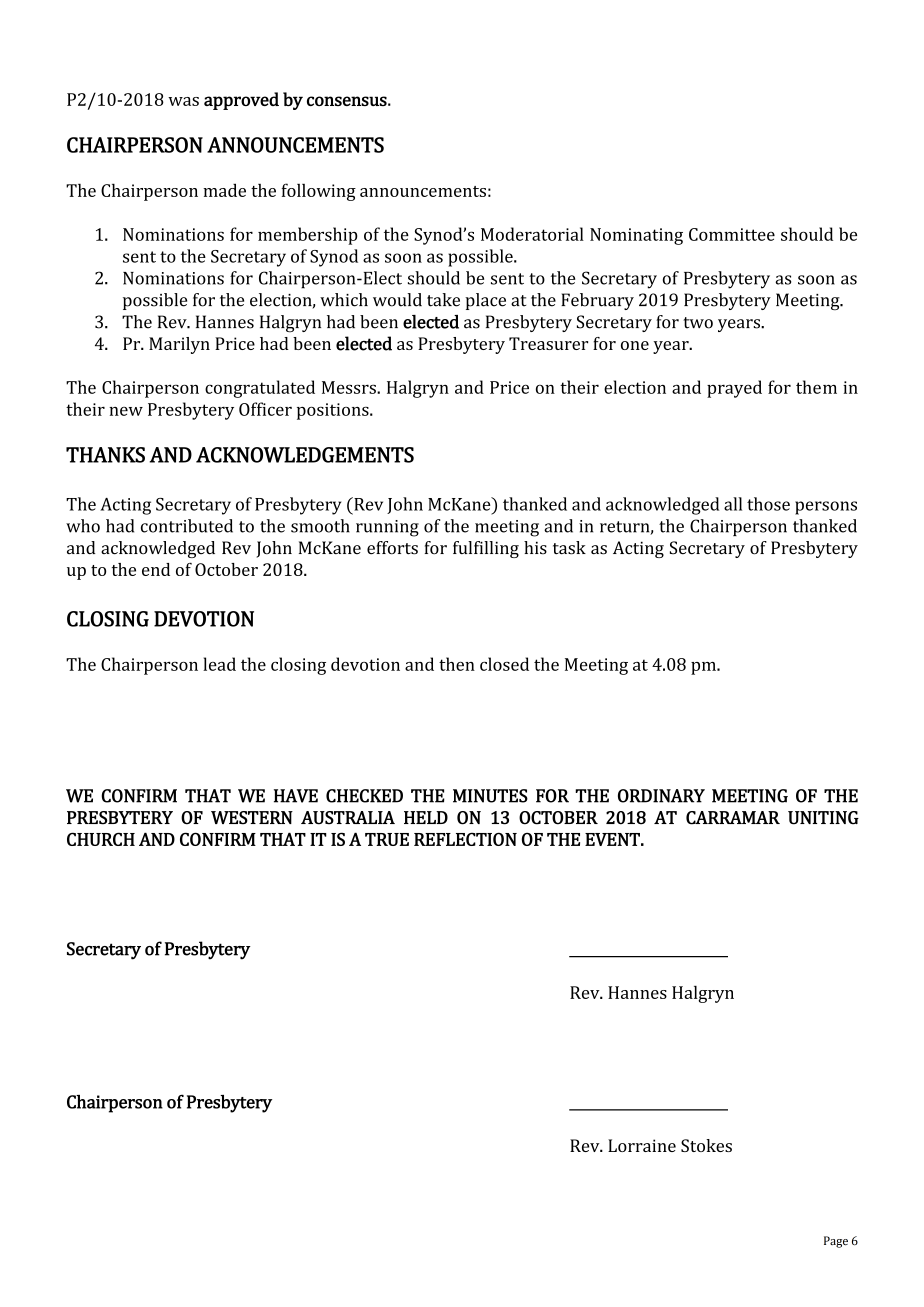 This document has width=924, height=1307. Describe the element at coordinates (732, 234) in the document. I see `Committee` at that location.
